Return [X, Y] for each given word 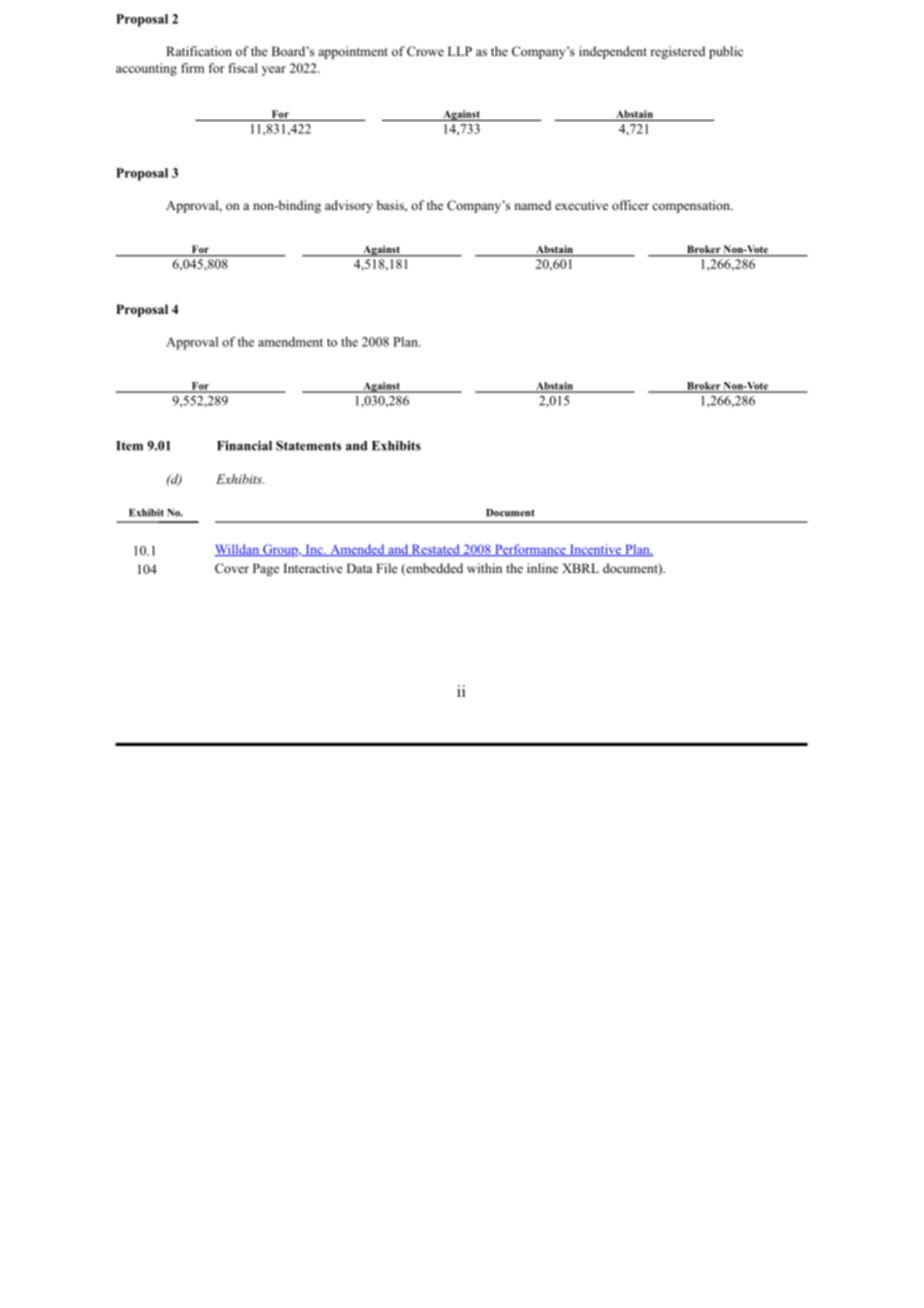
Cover [232, 568]
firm [192, 68]
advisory [349, 206]
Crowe [425, 51]
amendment [290, 342]
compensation [692, 206]
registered [677, 52]
